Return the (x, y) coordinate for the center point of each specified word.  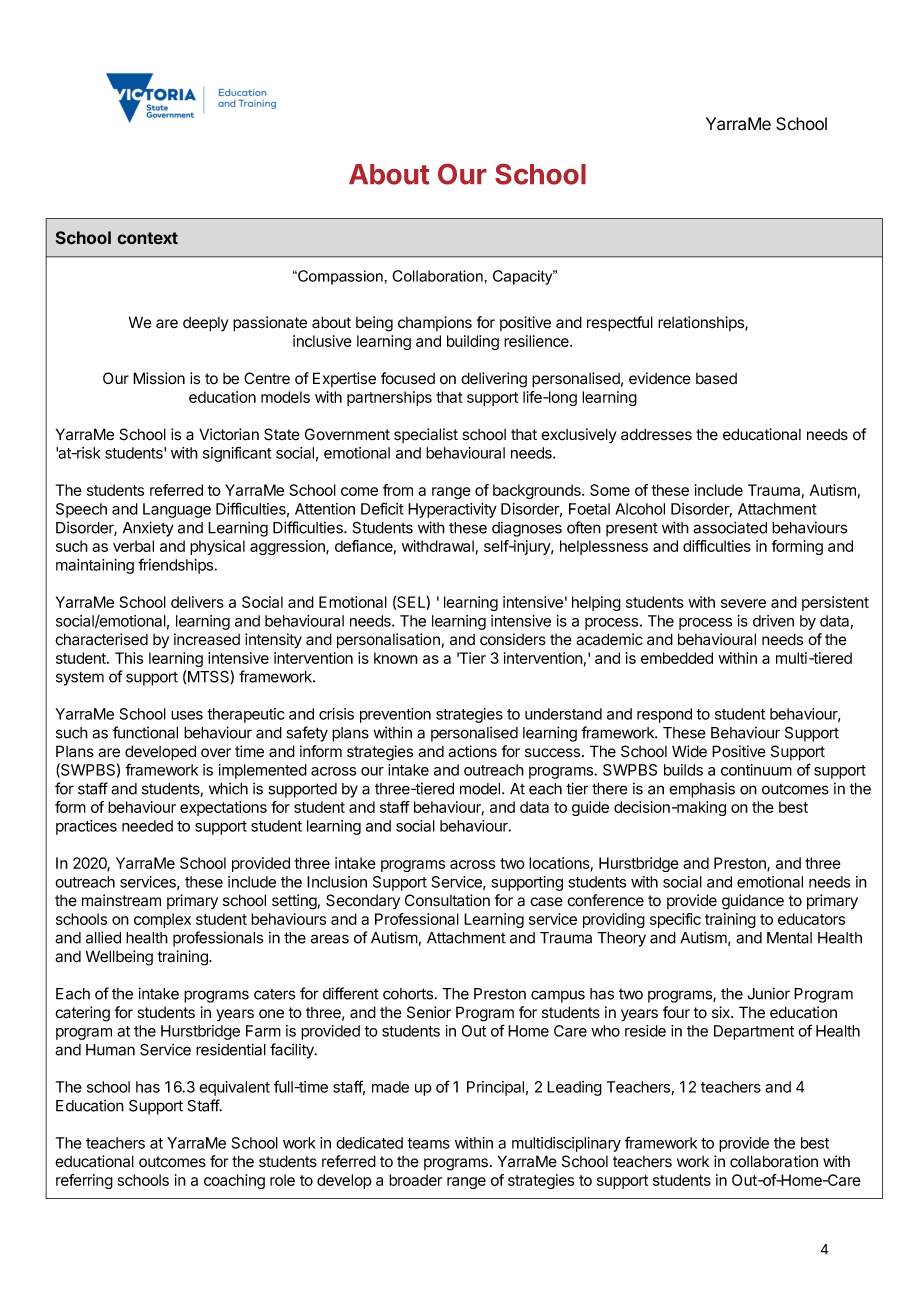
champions (435, 323)
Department (754, 1032)
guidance (753, 902)
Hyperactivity (452, 510)
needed (147, 826)
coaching (234, 1181)
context (147, 238)
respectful (620, 324)
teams (428, 1143)
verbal (133, 546)
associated (730, 527)
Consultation (447, 900)
